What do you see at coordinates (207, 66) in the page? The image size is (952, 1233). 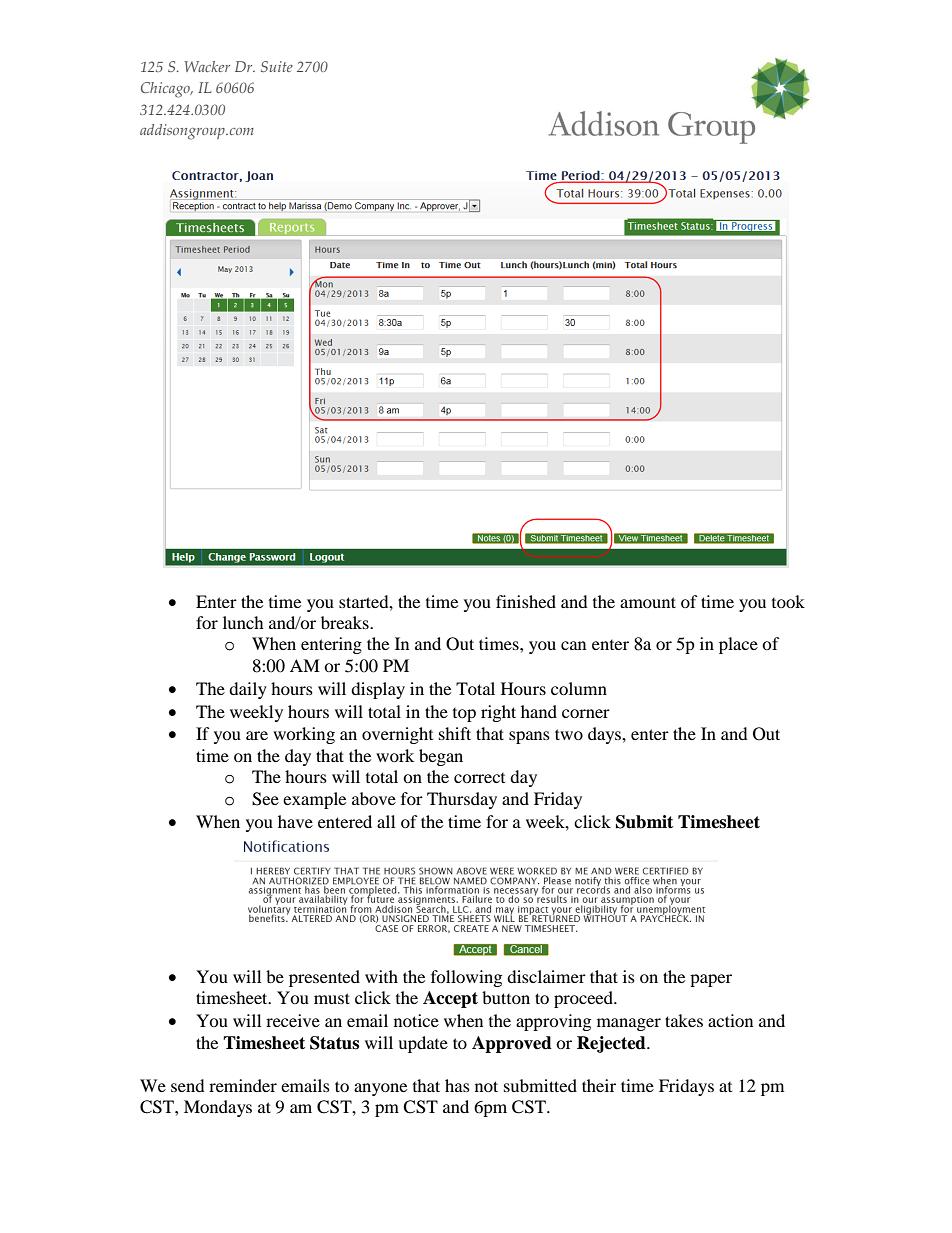 I see `Wacker` at bounding box center [207, 66].
